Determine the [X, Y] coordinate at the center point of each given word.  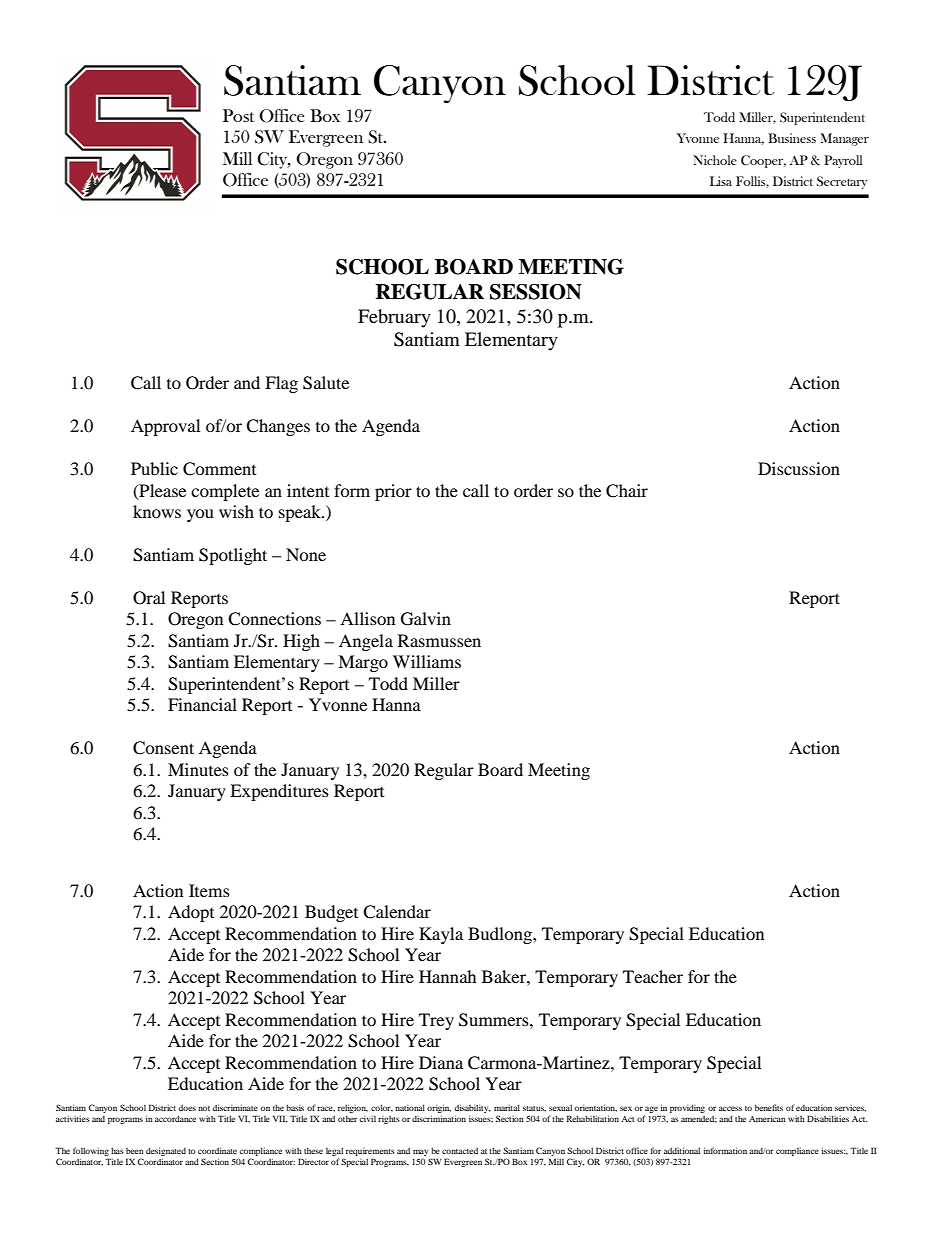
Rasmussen [439, 640]
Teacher [653, 976]
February [394, 318]
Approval [165, 427]
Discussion [799, 468]
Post [238, 115]
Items [209, 890]
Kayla [441, 935]
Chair [627, 491]
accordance [175, 1118]
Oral [149, 598]
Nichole [715, 160]
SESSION [536, 292]
